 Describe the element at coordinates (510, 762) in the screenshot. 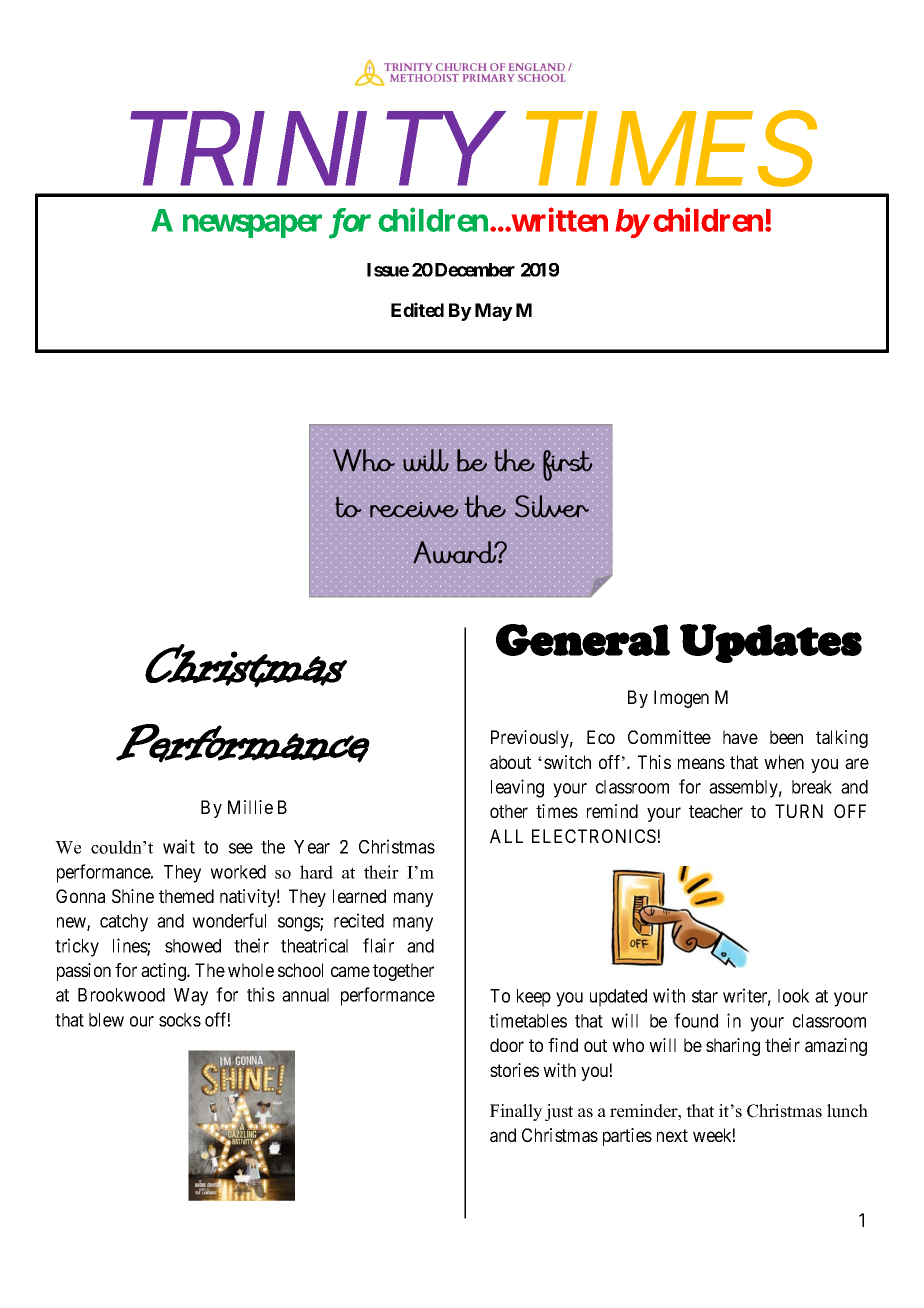

I see `about` at that location.
